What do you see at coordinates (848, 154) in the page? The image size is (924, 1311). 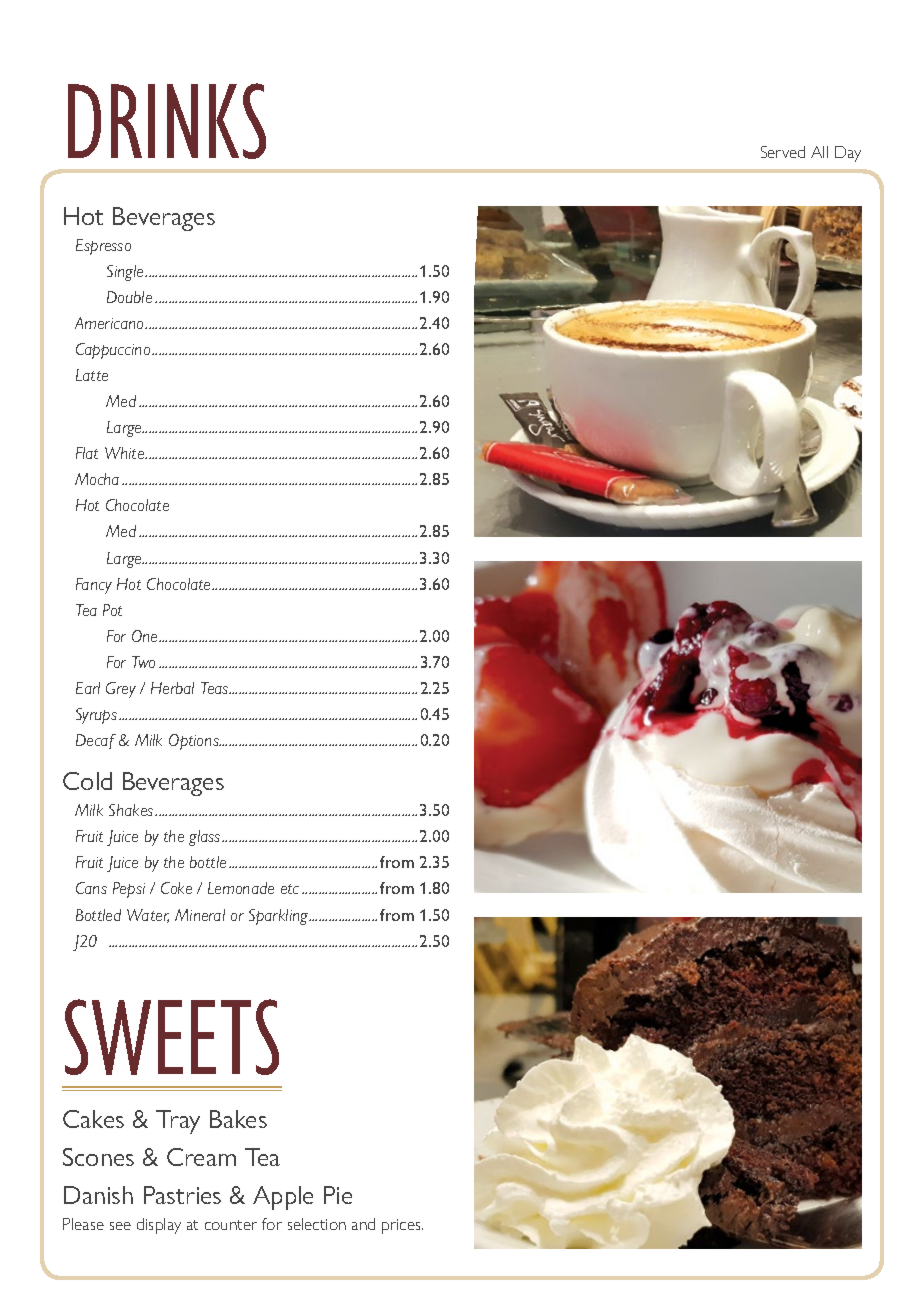 I see `Day` at bounding box center [848, 154].
